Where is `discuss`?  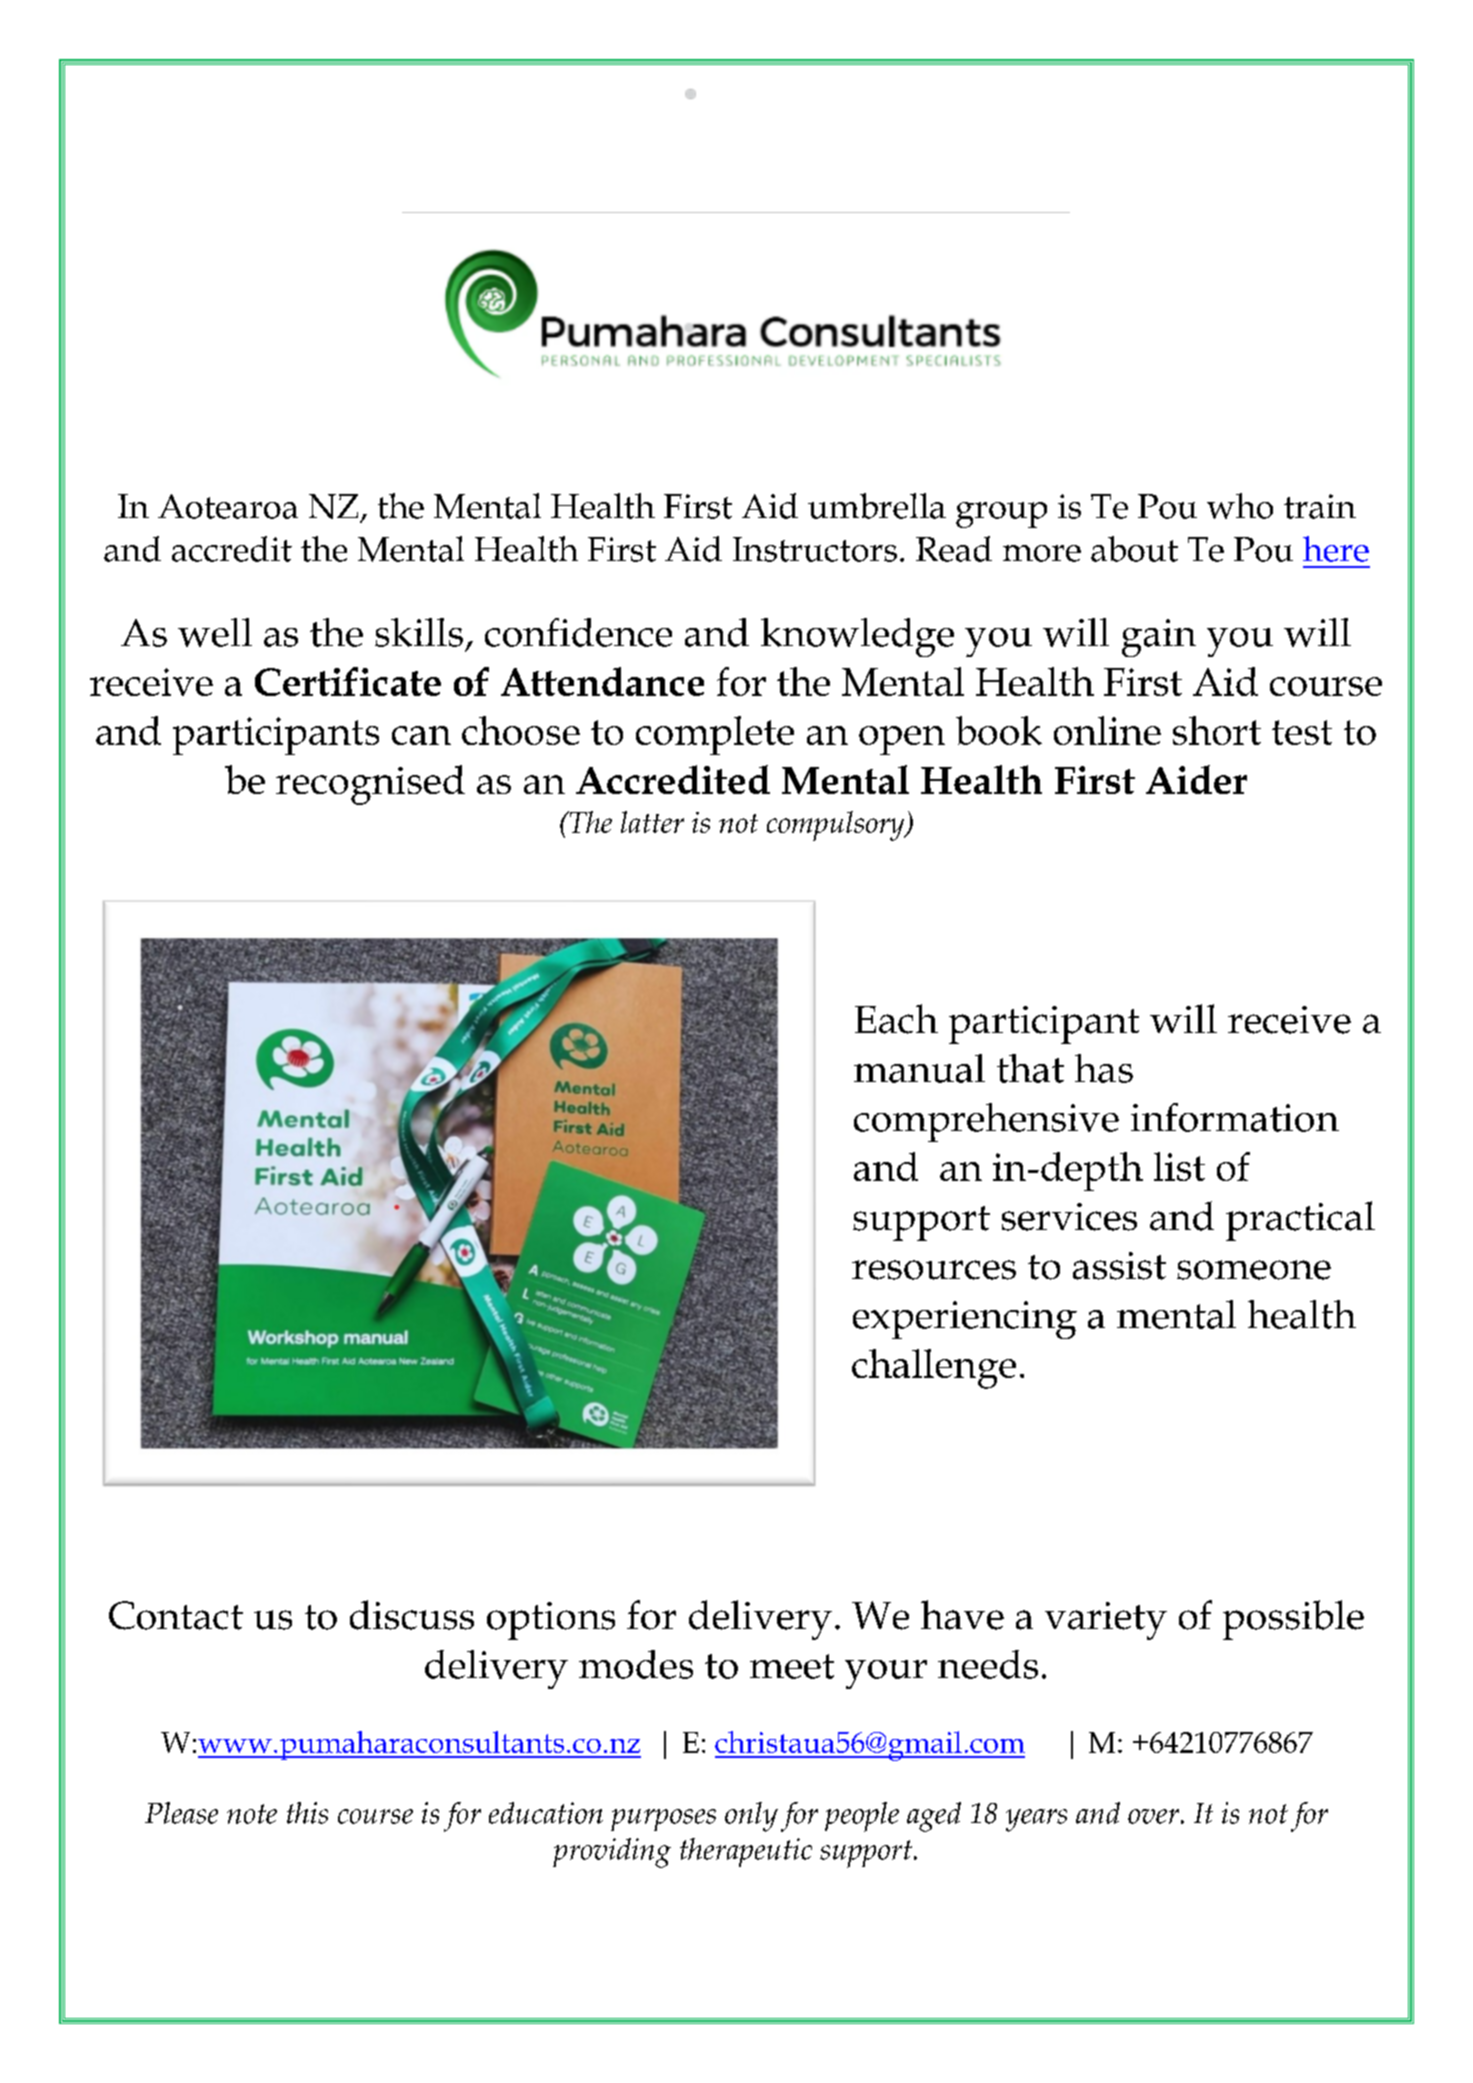 discuss is located at coordinates (412, 1615).
